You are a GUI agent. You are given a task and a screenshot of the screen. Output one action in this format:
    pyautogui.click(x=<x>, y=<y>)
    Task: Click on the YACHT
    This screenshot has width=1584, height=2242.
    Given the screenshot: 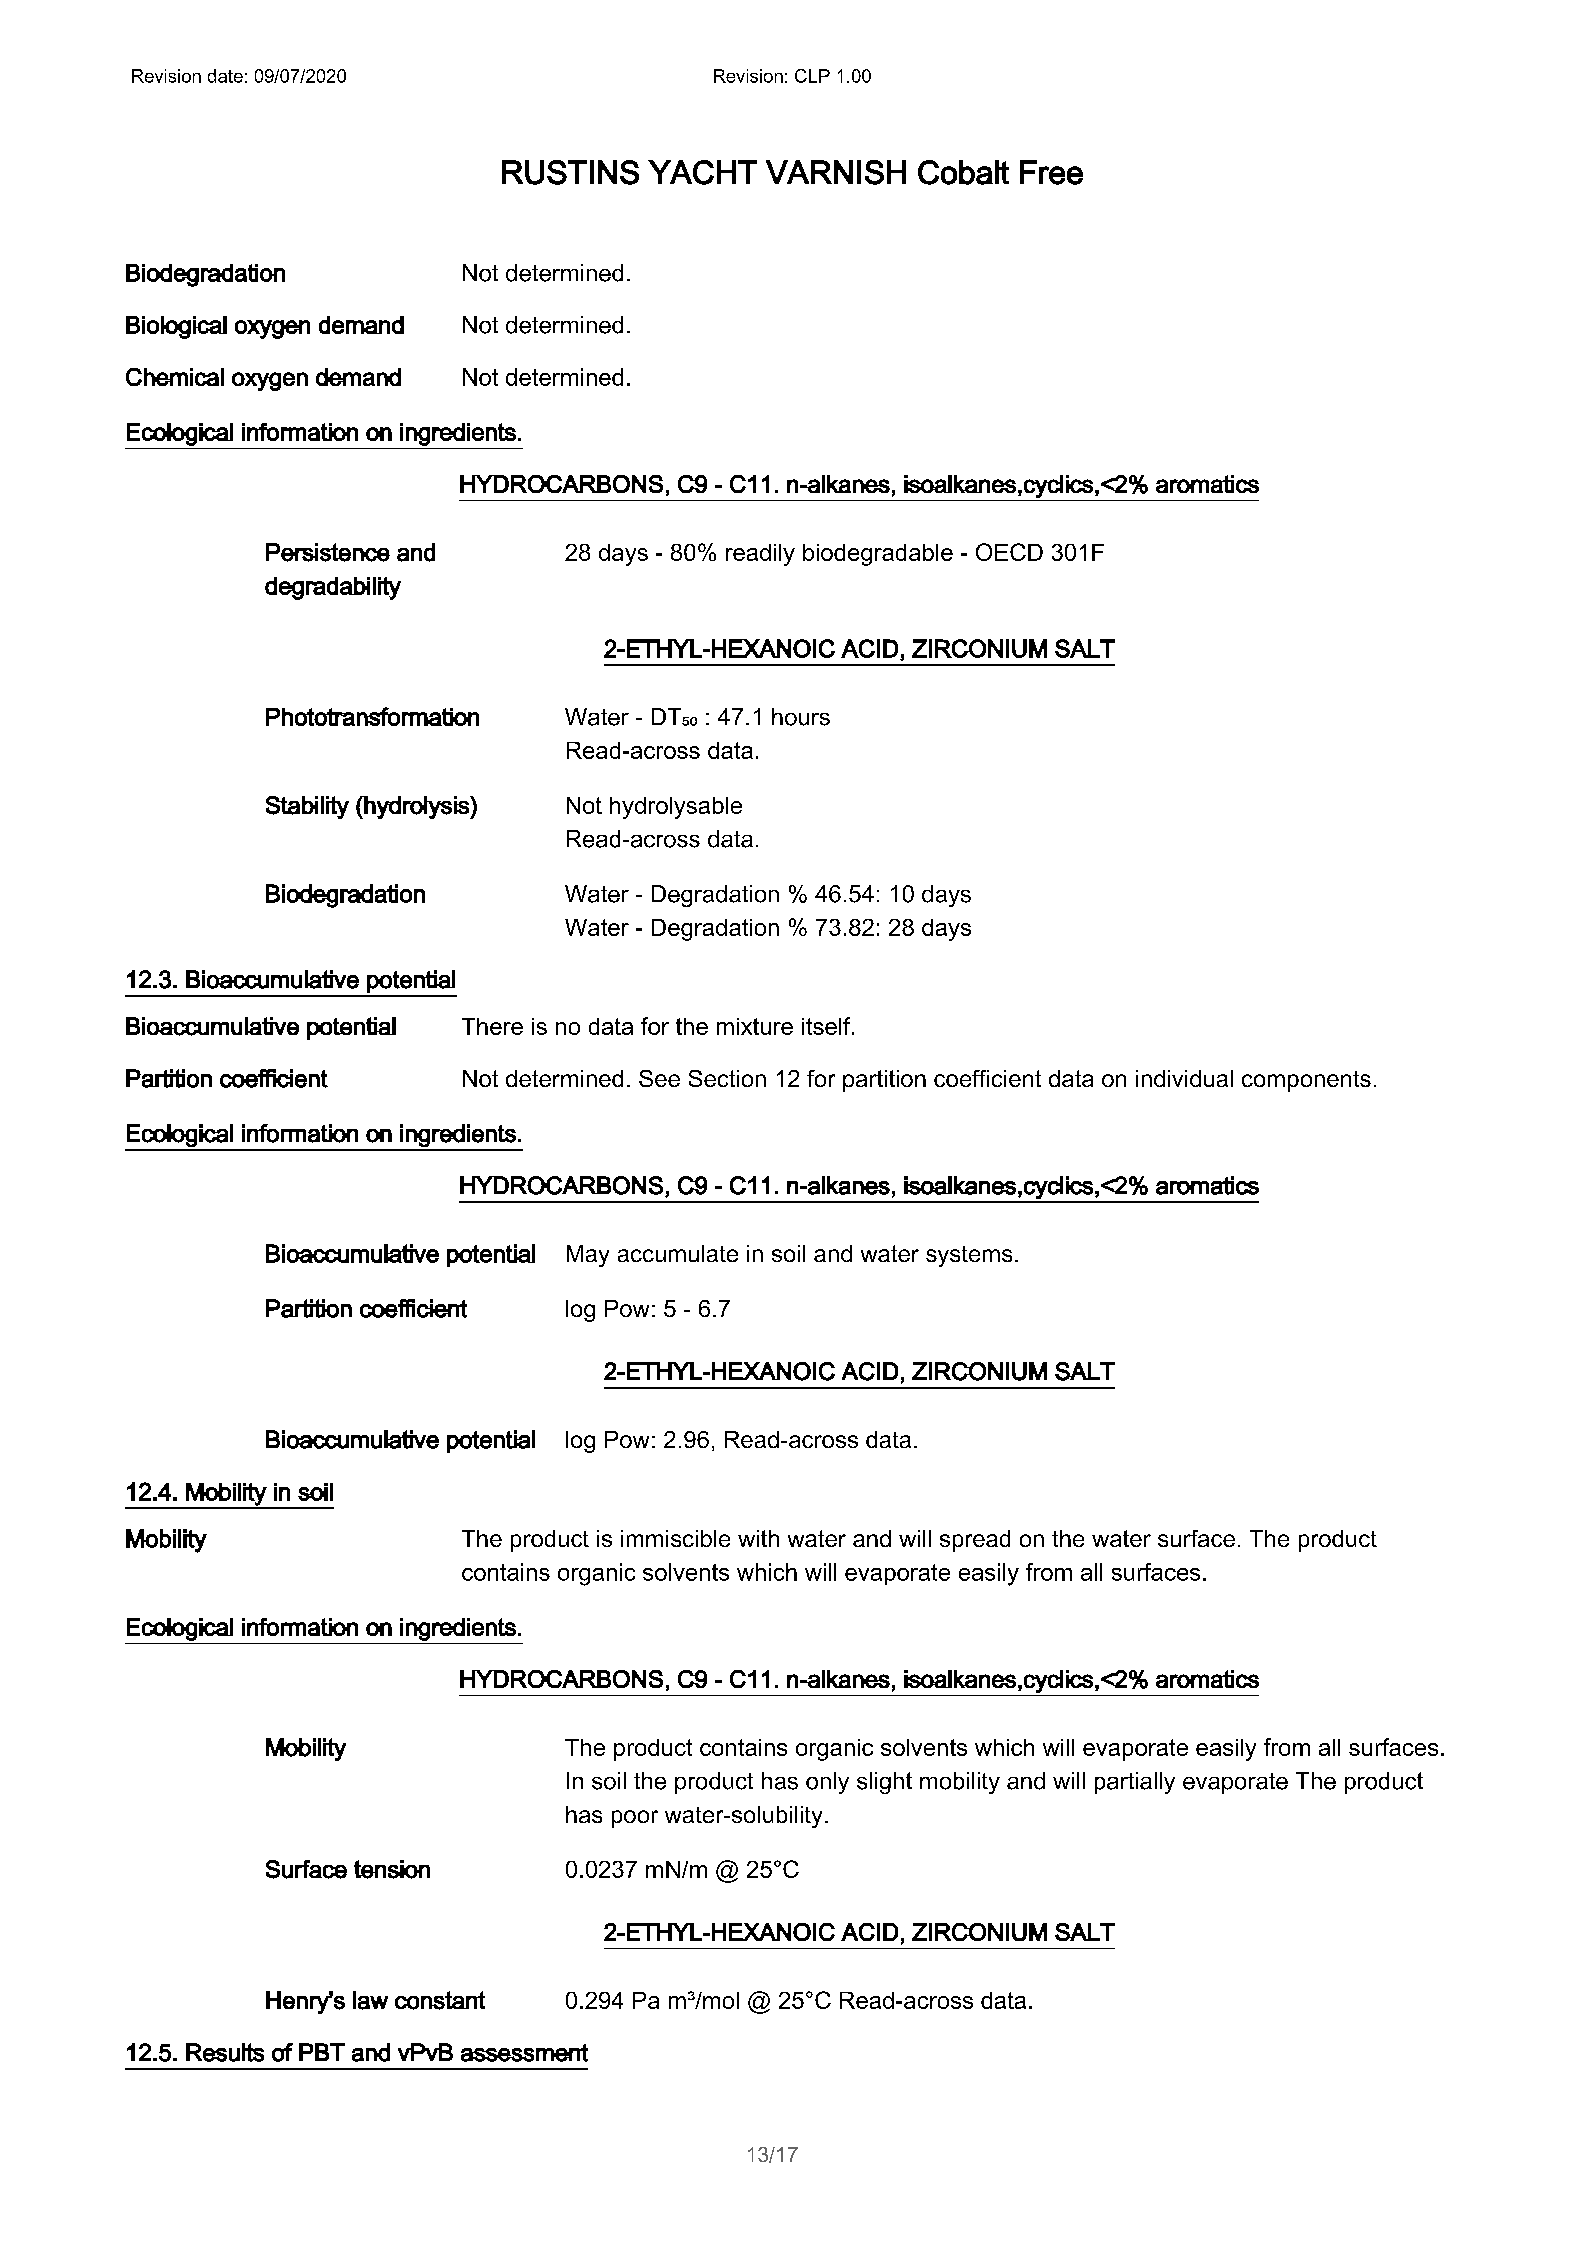 What is the action you would take?
    pyautogui.click(x=702, y=172)
